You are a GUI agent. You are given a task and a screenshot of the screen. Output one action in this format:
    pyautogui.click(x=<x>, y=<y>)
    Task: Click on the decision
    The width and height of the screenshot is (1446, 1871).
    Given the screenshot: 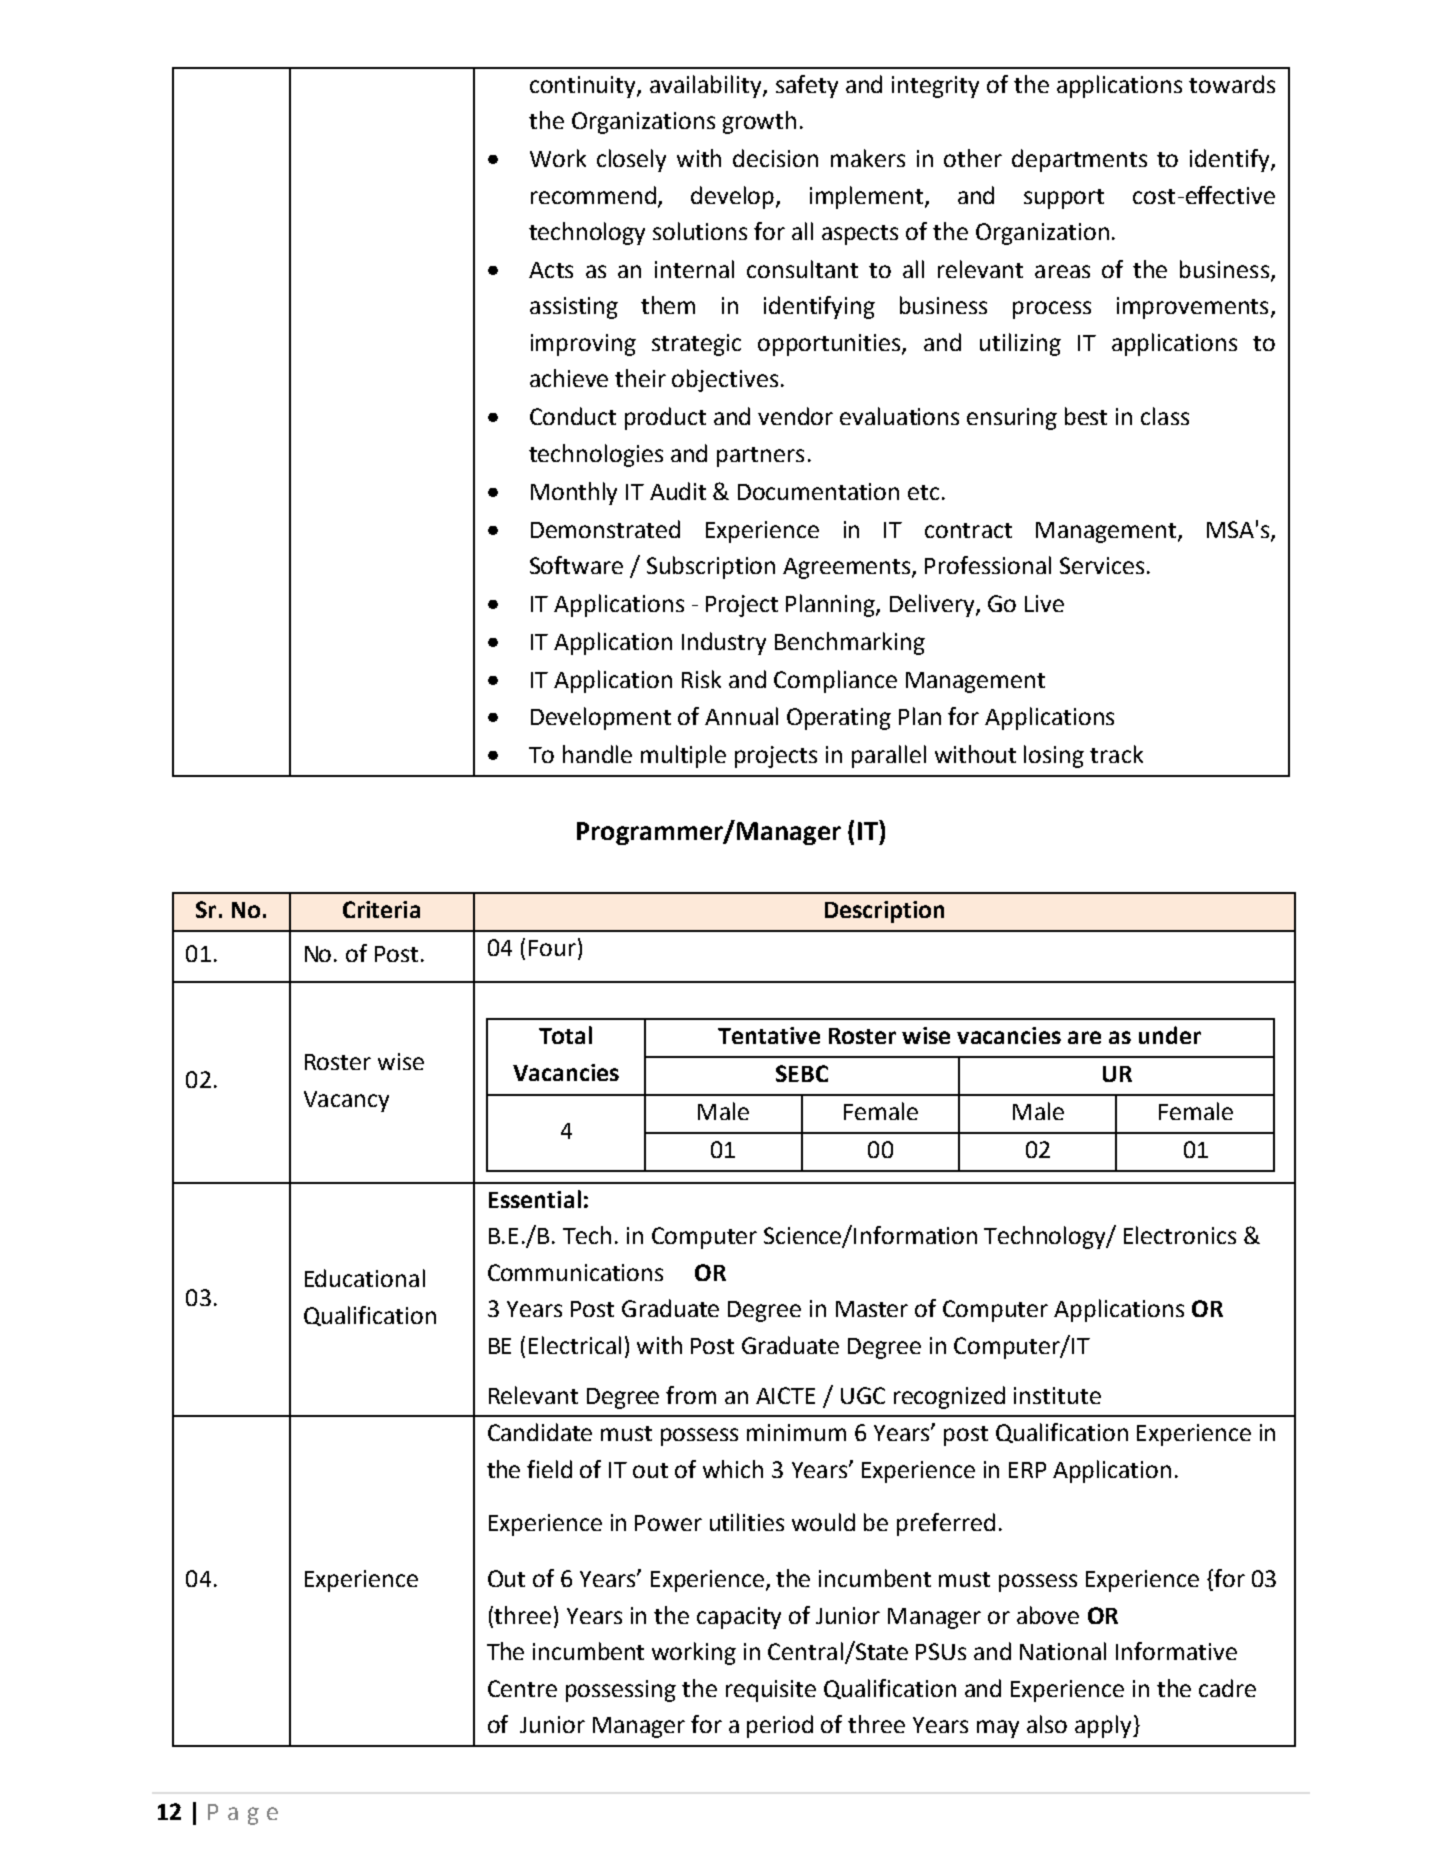 What is the action you would take?
    pyautogui.click(x=775, y=158)
